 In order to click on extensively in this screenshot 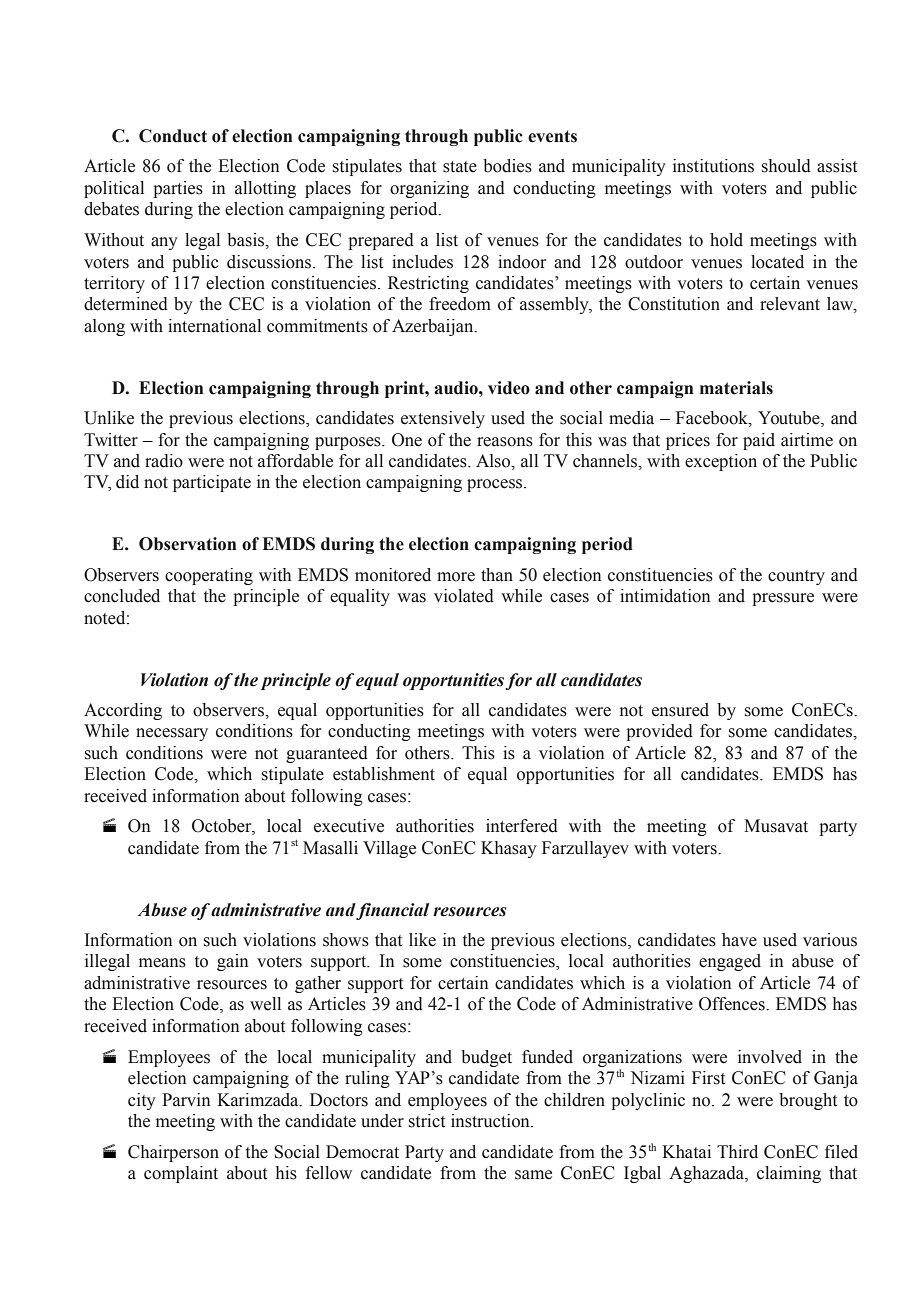, I will do `click(443, 419)`.
